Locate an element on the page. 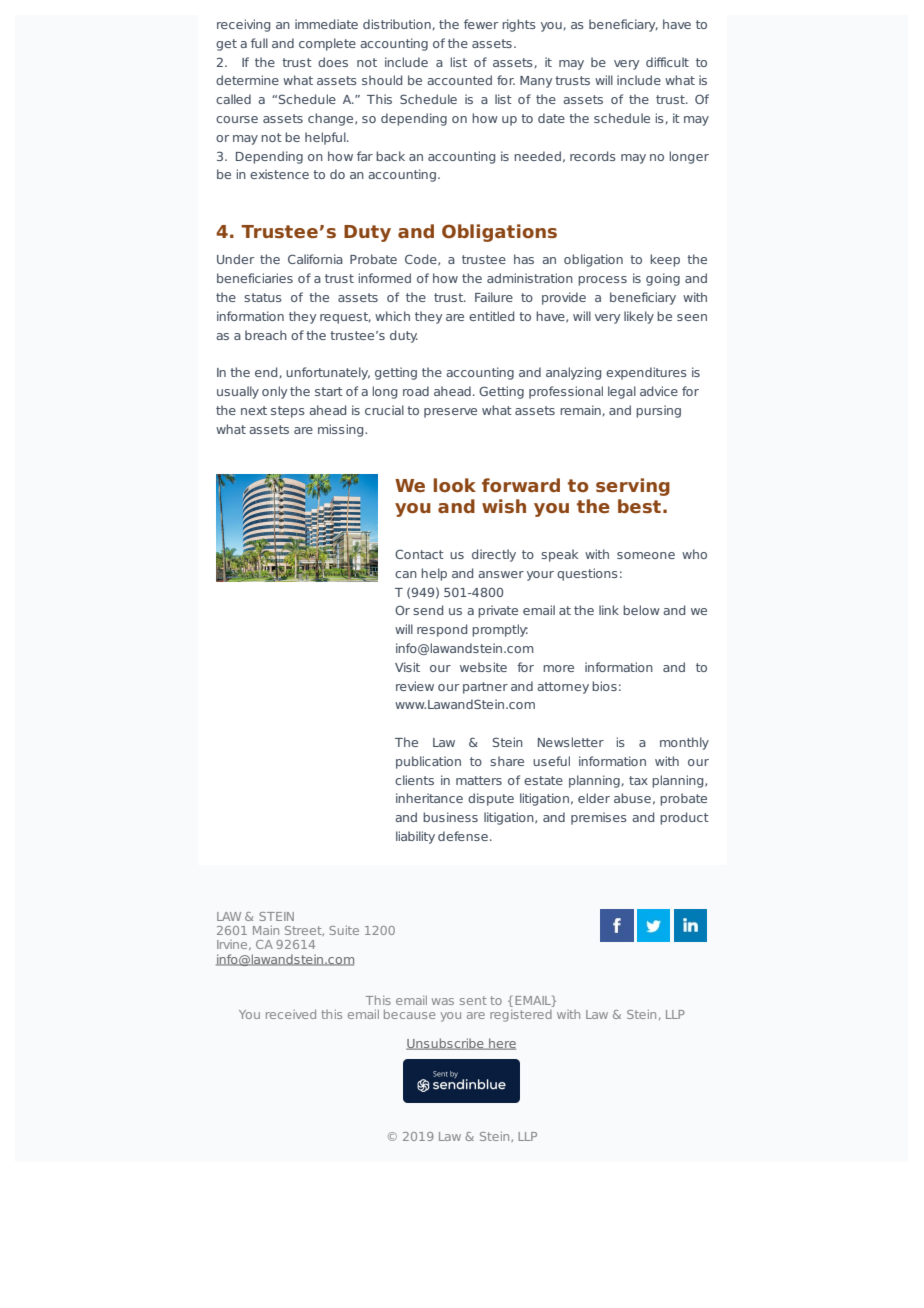 The height and width of the document is (1308, 924). full is located at coordinates (259, 43).
